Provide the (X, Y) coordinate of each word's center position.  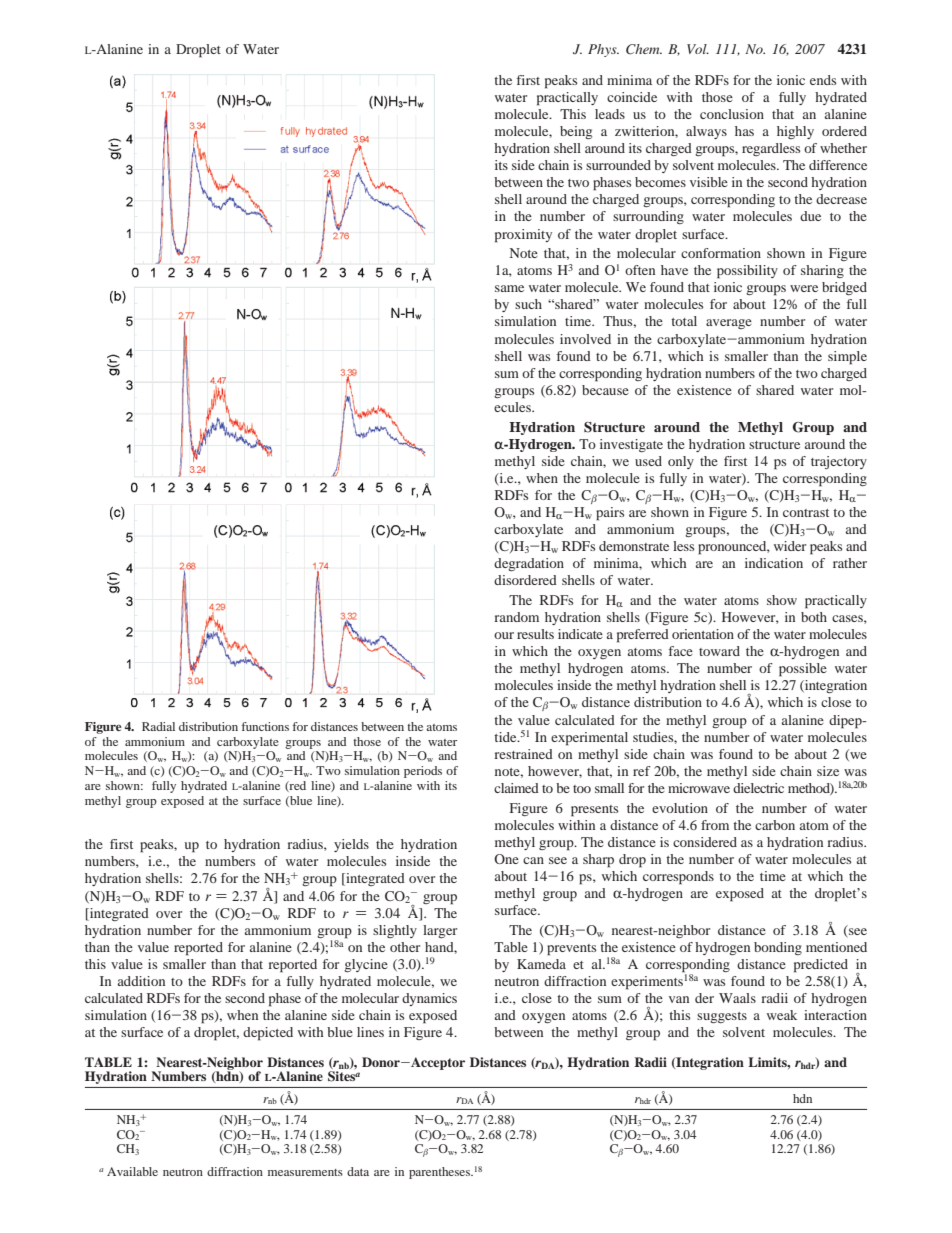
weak (782, 1015)
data (358, 1171)
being (576, 132)
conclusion (732, 114)
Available (132, 1171)
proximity (523, 236)
